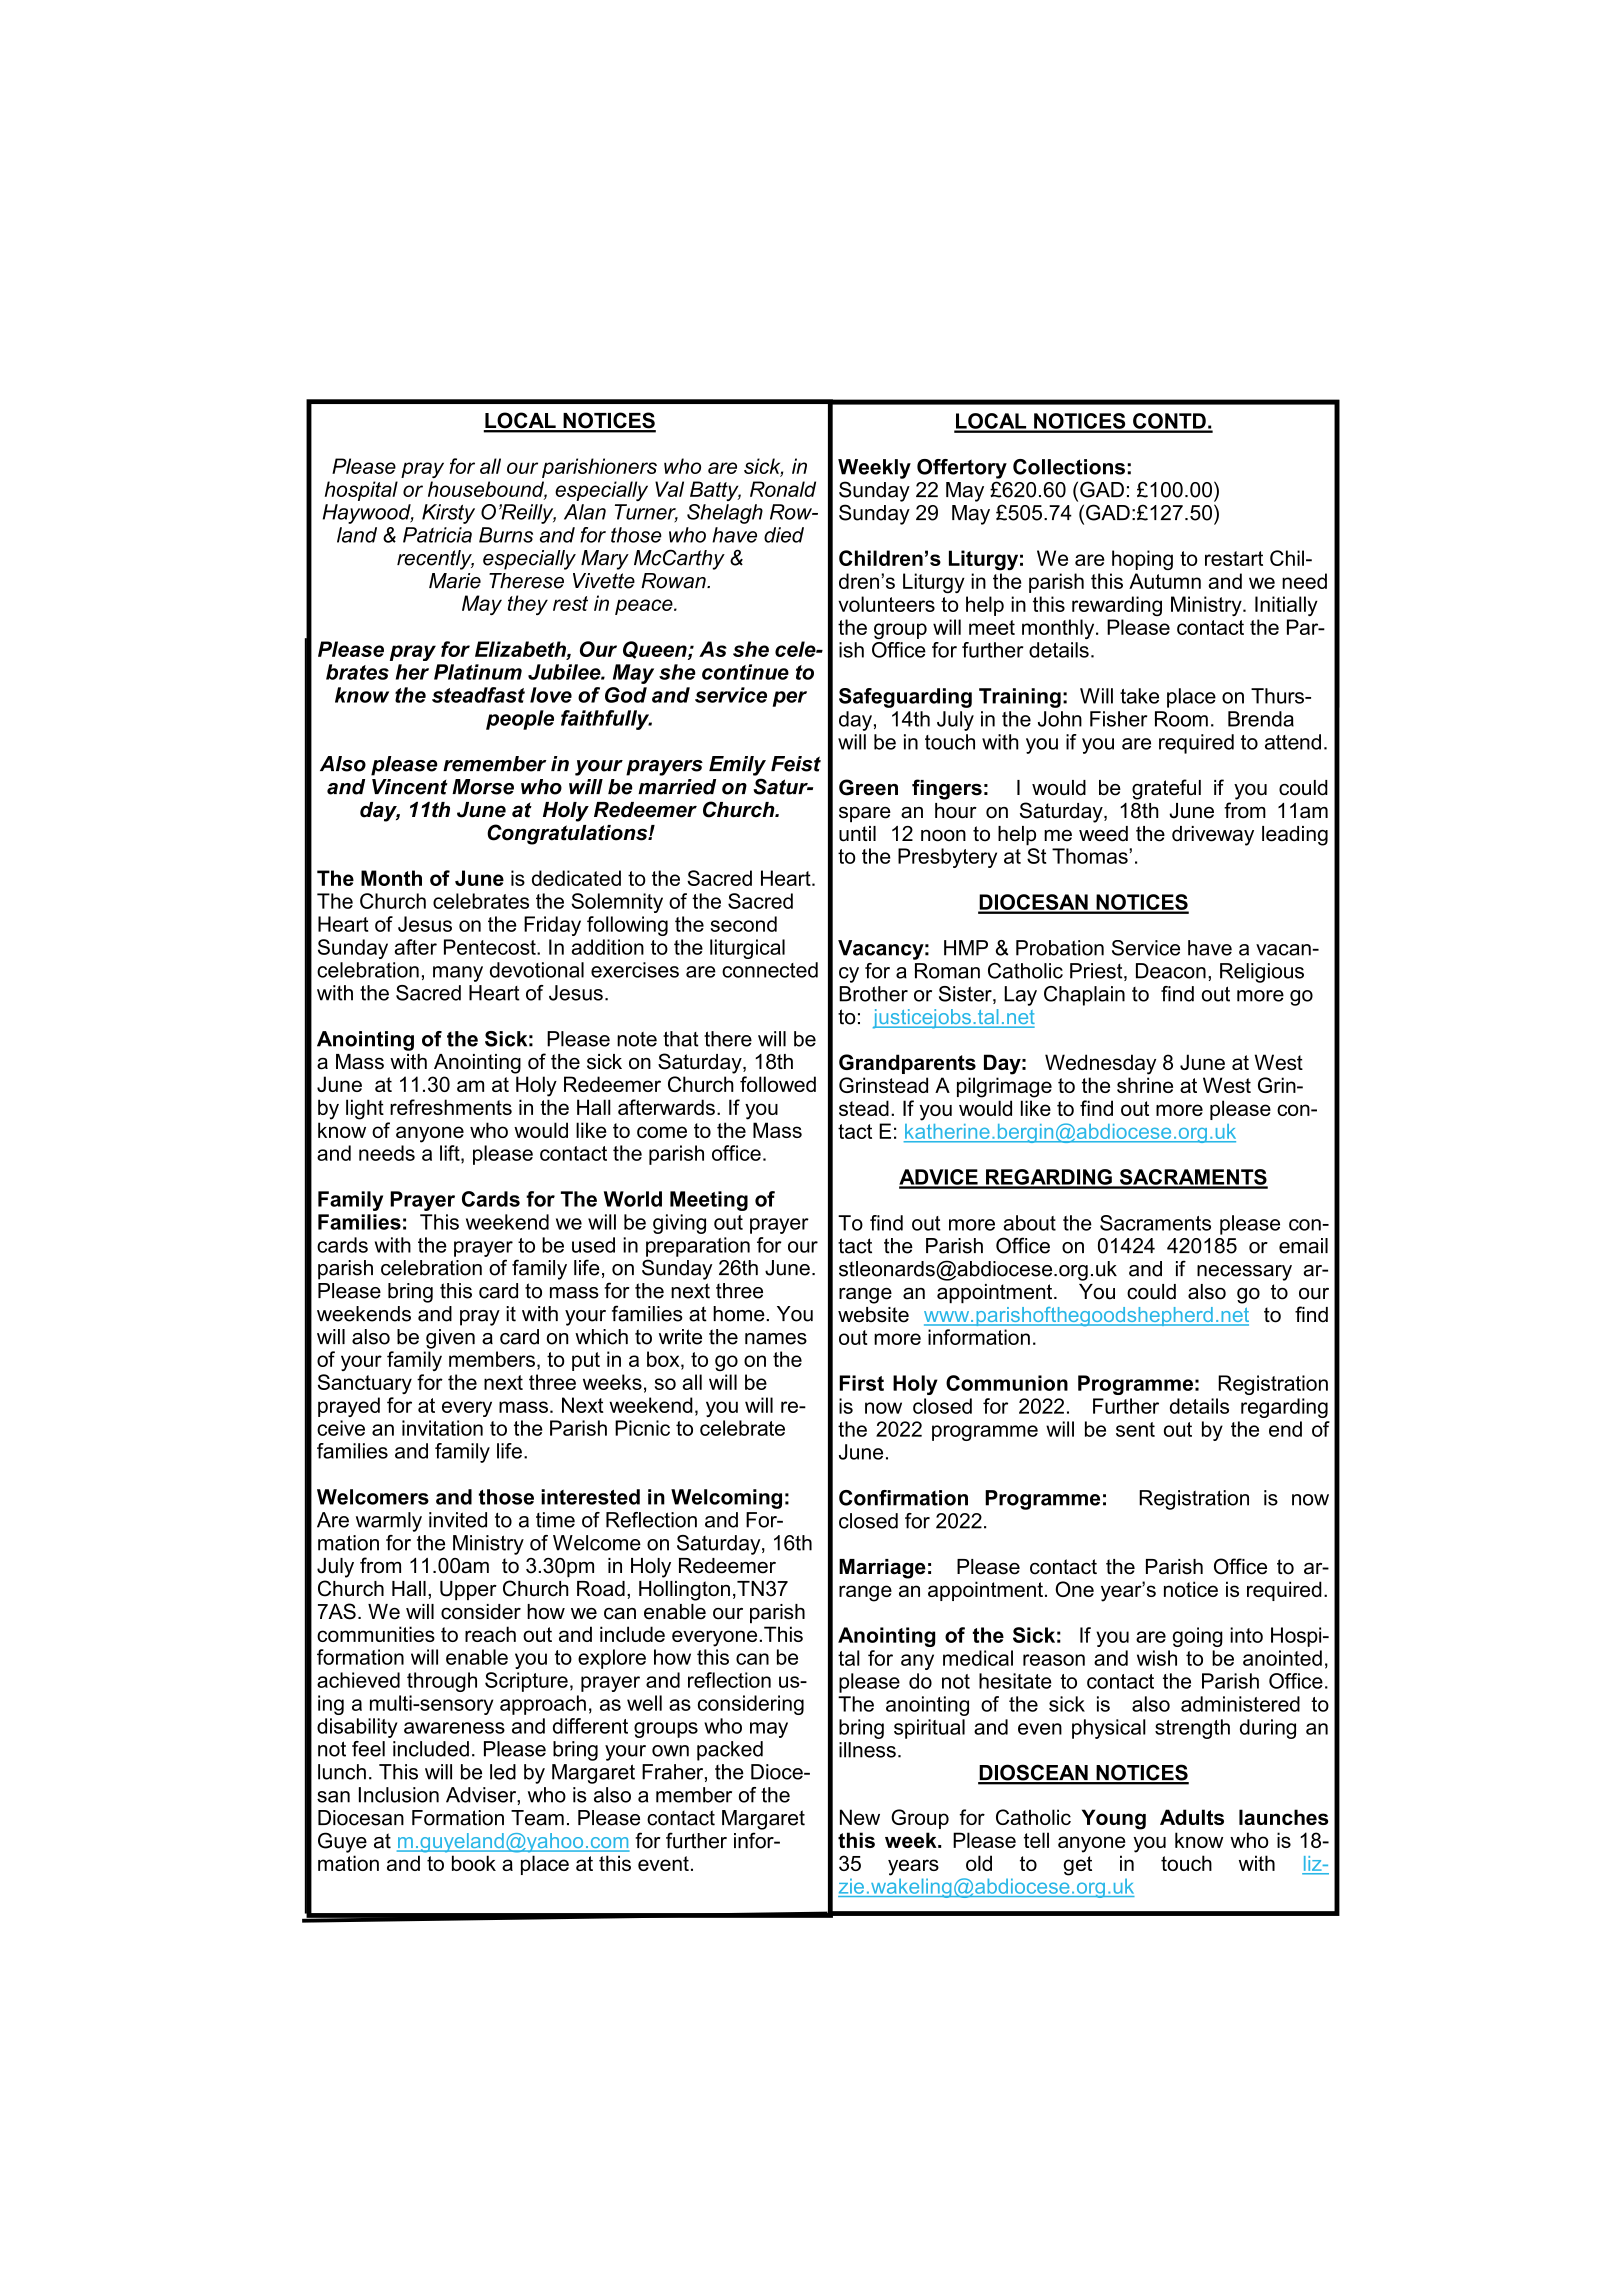  Describe the element at coordinates (778, 1084) in the document. I see `followed` at that location.
